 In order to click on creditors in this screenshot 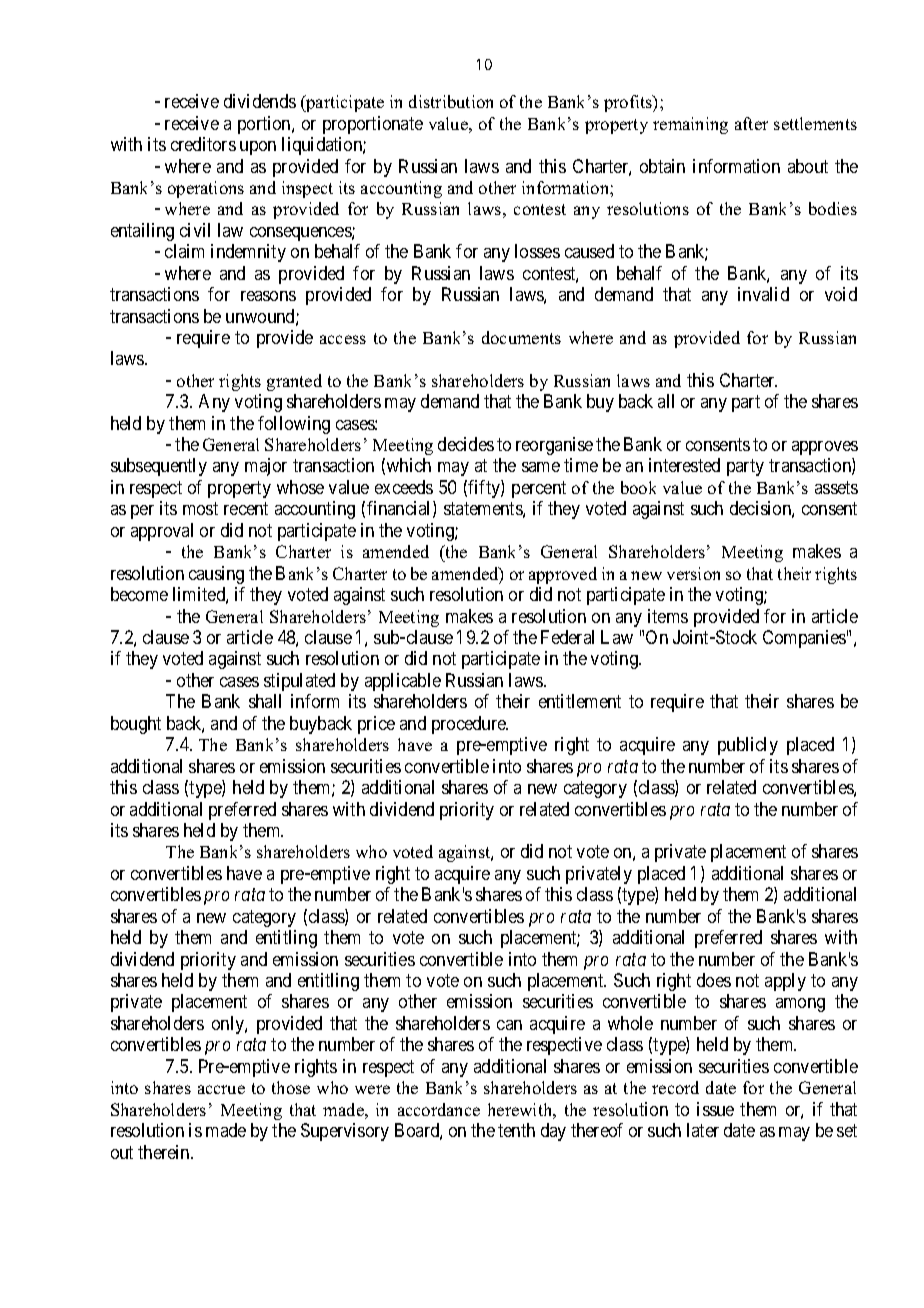, I will do `click(203, 144)`.
